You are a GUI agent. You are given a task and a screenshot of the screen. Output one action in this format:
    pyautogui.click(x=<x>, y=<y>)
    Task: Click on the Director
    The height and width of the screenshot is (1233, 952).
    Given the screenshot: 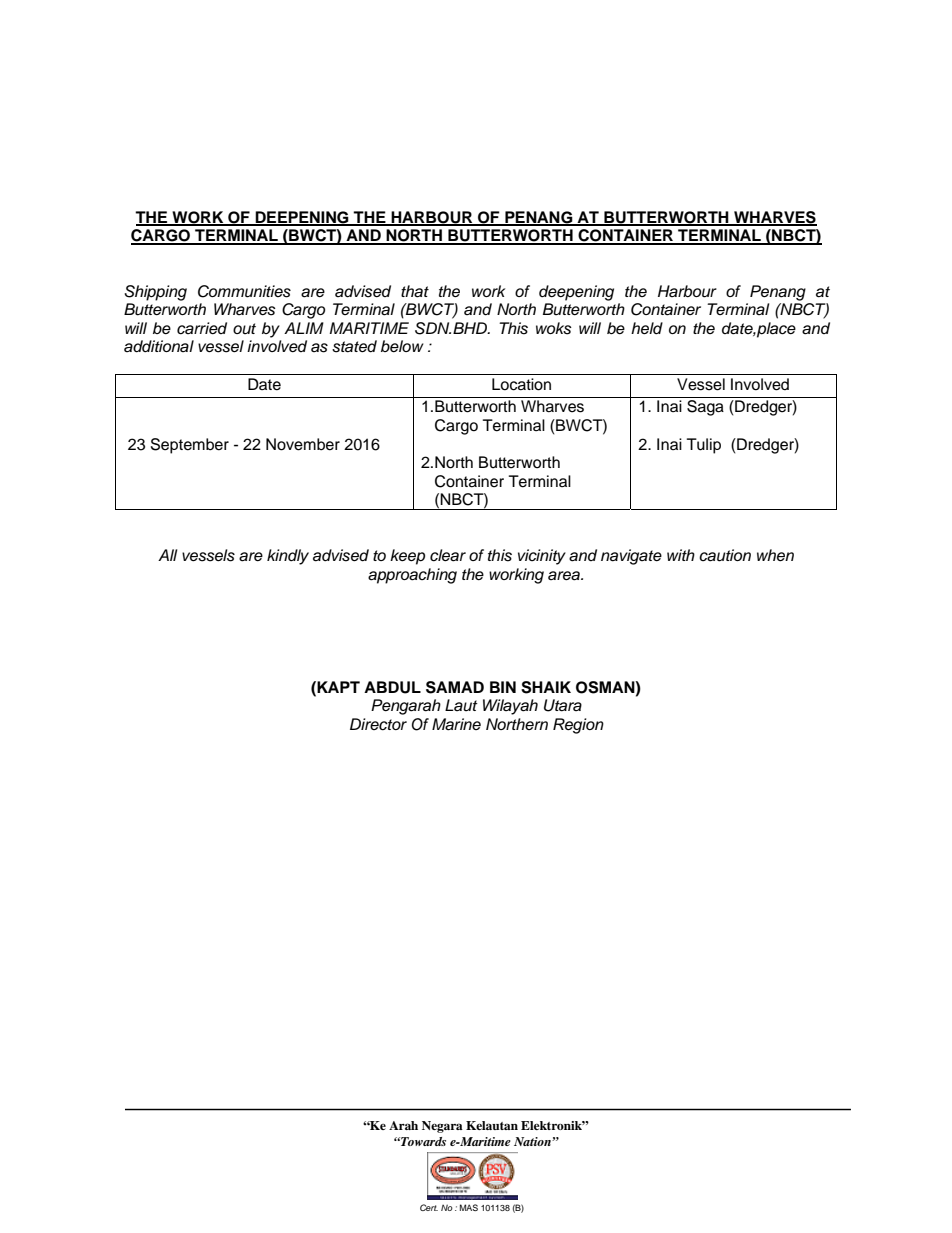 What is the action you would take?
    pyautogui.click(x=378, y=724)
